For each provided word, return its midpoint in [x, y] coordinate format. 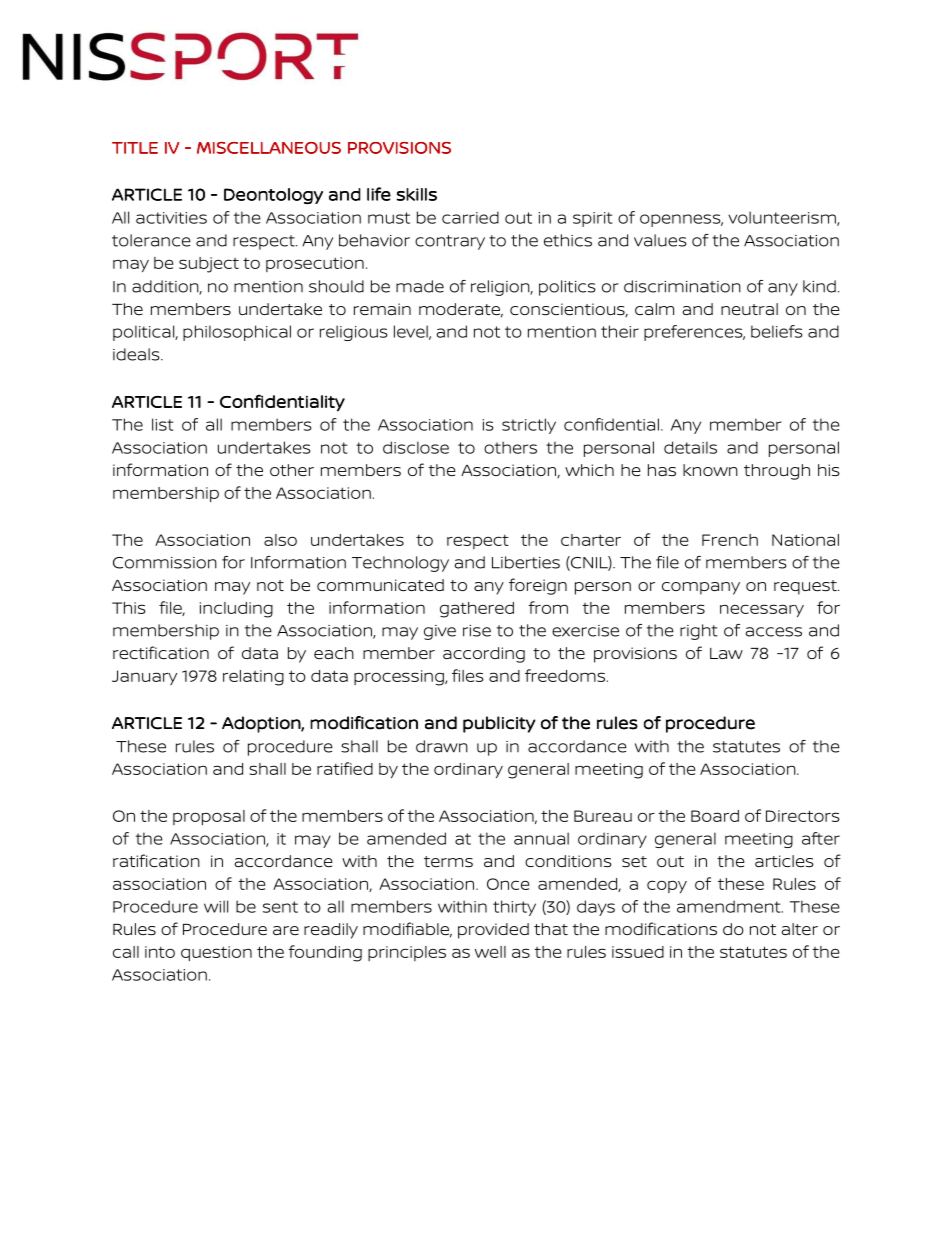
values [660, 240]
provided [493, 931]
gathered [477, 610]
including [236, 610]
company [701, 588]
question [216, 953]
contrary [450, 242]
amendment [730, 906]
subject [209, 265]
